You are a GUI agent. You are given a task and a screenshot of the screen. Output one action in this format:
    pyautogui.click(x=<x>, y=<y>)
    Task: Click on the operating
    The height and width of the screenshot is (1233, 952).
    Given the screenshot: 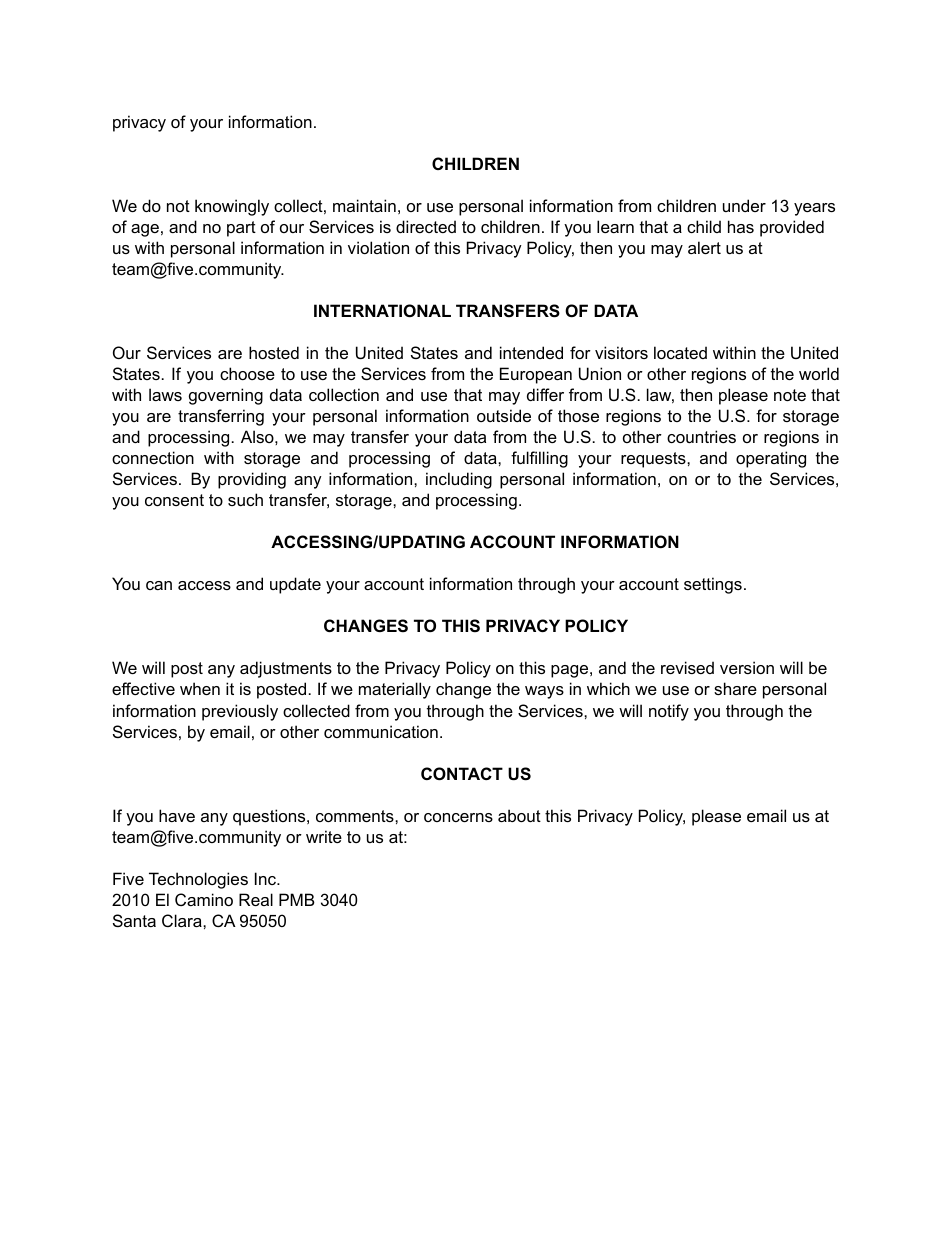 What is the action you would take?
    pyautogui.click(x=771, y=459)
